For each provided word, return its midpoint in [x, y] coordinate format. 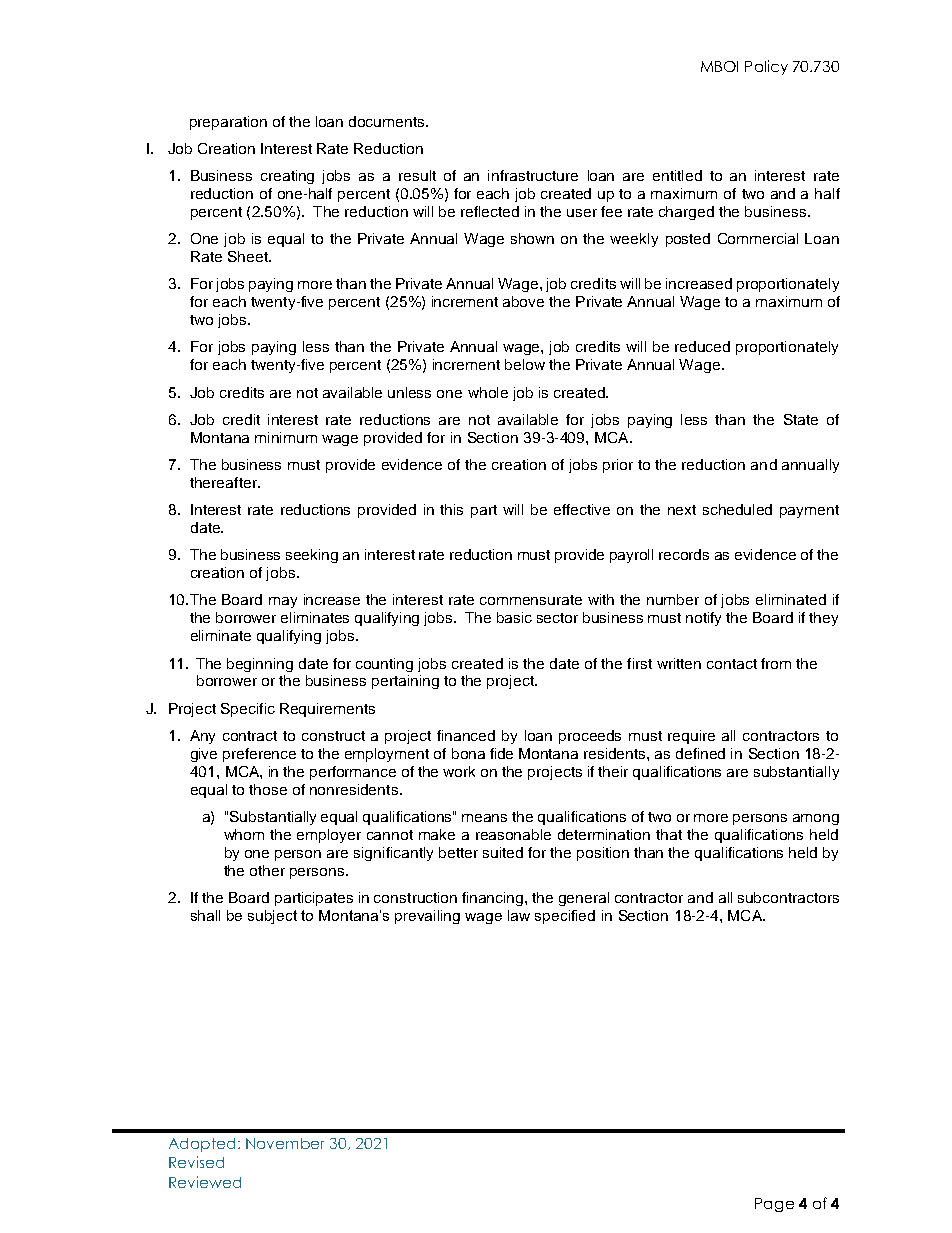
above [523, 301]
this [451, 509]
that [669, 834]
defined [700, 753]
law [519, 915]
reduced [702, 346]
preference [259, 755]
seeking [312, 556]
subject [272, 917]
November [285, 1143]
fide [501, 753]
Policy [766, 67]
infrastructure [533, 175]
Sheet [249, 256]
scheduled [737, 509]
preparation [228, 123]
